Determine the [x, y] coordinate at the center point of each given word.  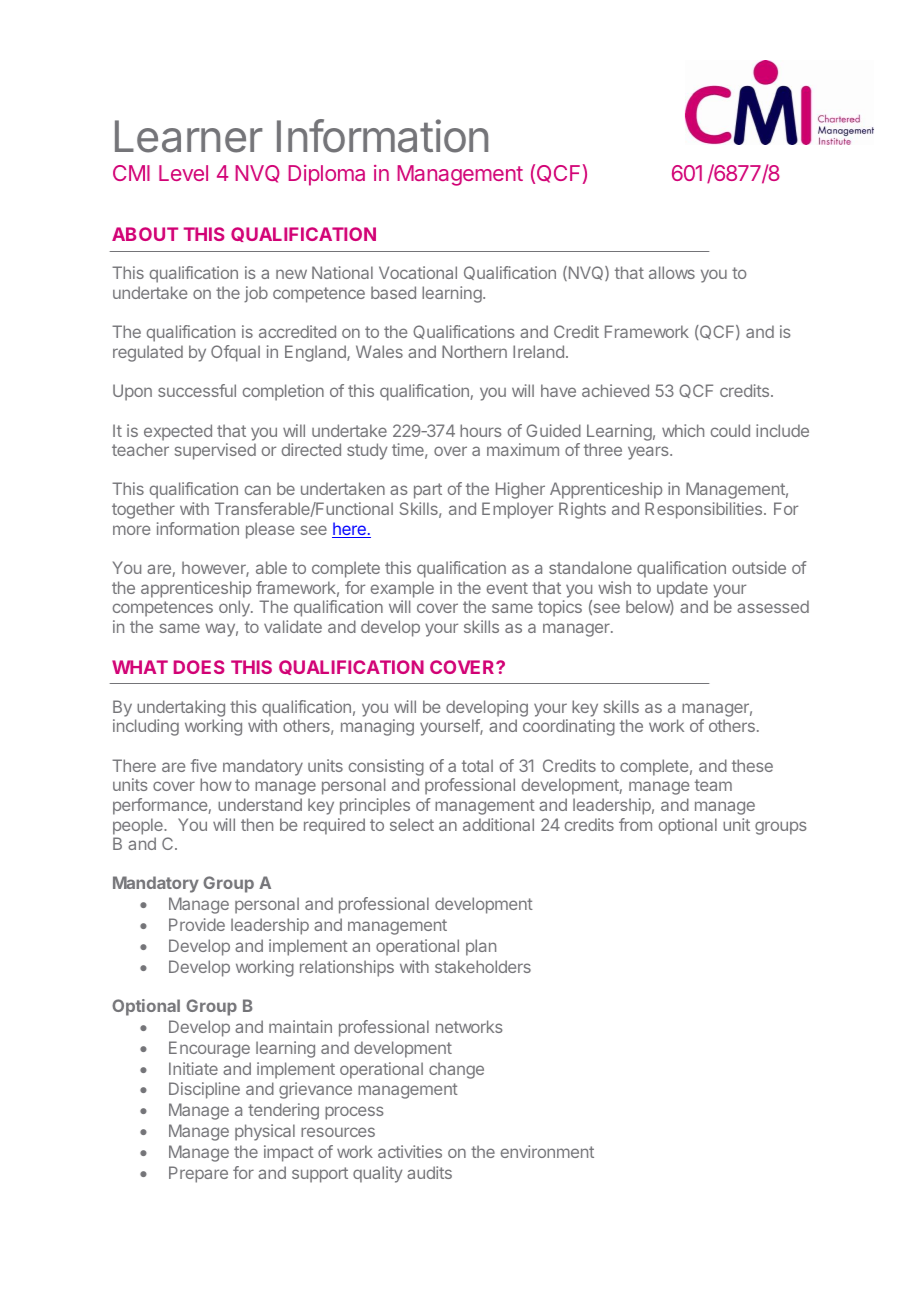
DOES [199, 667]
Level [183, 173]
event [507, 588]
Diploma [327, 175]
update [682, 589]
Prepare [198, 1174]
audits [429, 1172]
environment [547, 1151]
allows [672, 272]
